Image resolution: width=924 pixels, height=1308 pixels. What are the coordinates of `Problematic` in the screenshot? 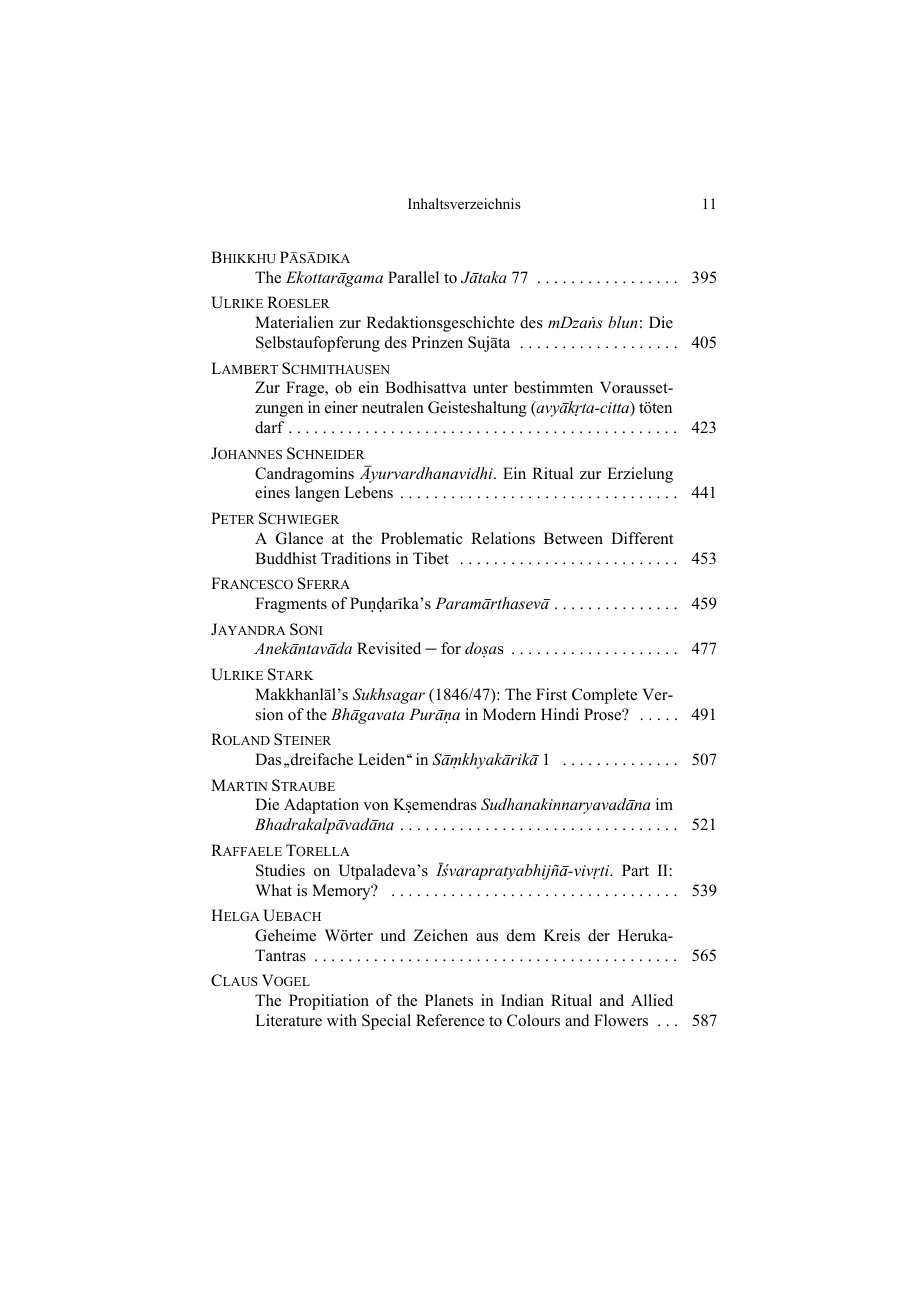 It's located at (422, 538).
